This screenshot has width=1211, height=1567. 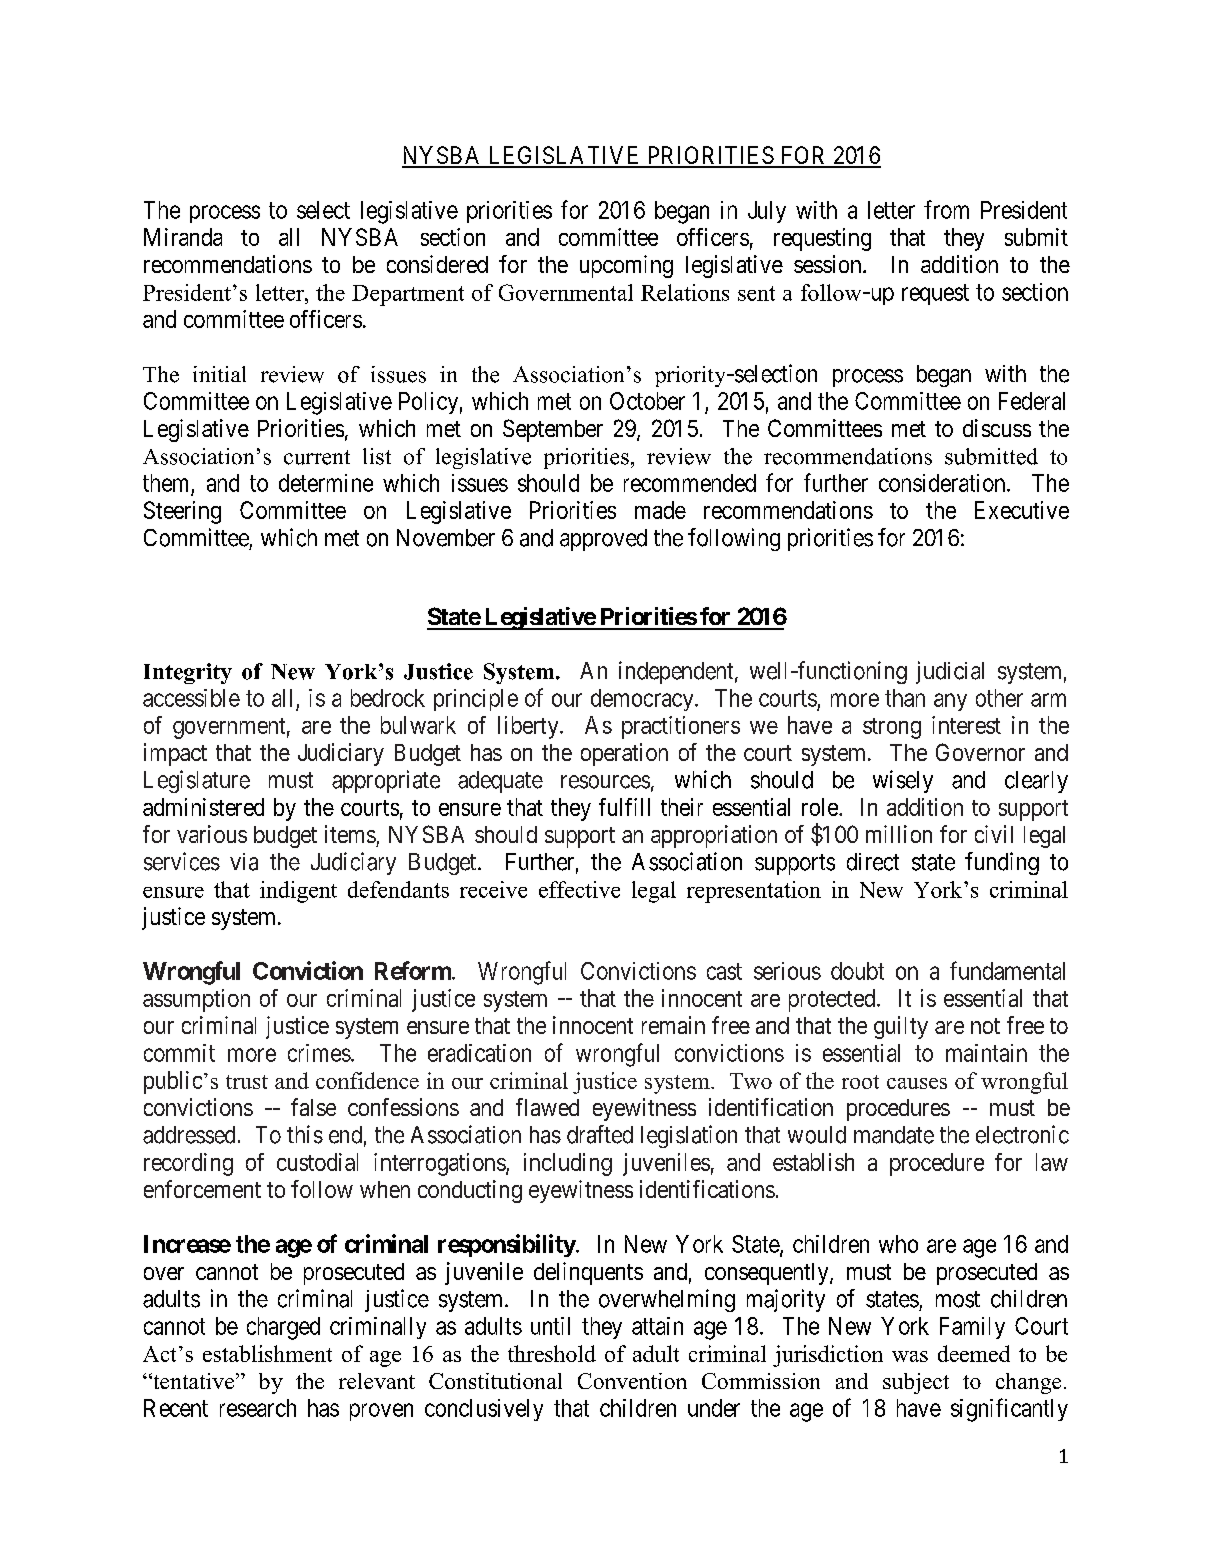 I want to click on Miranda, so click(x=183, y=237).
